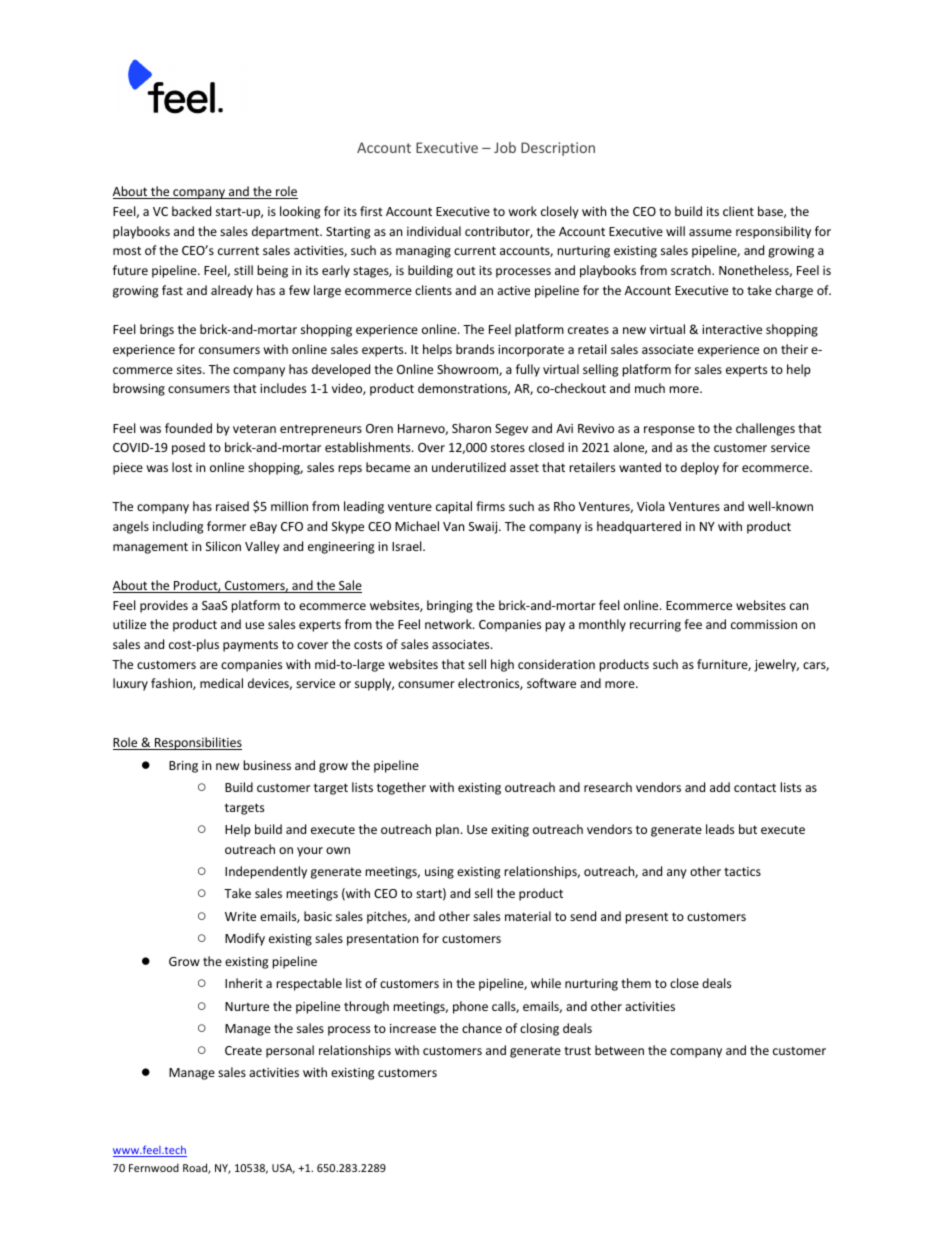 The width and height of the screenshot is (952, 1233). Describe the element at coordinates (505, 147) in the screenshot. I see `Job` at that location.
